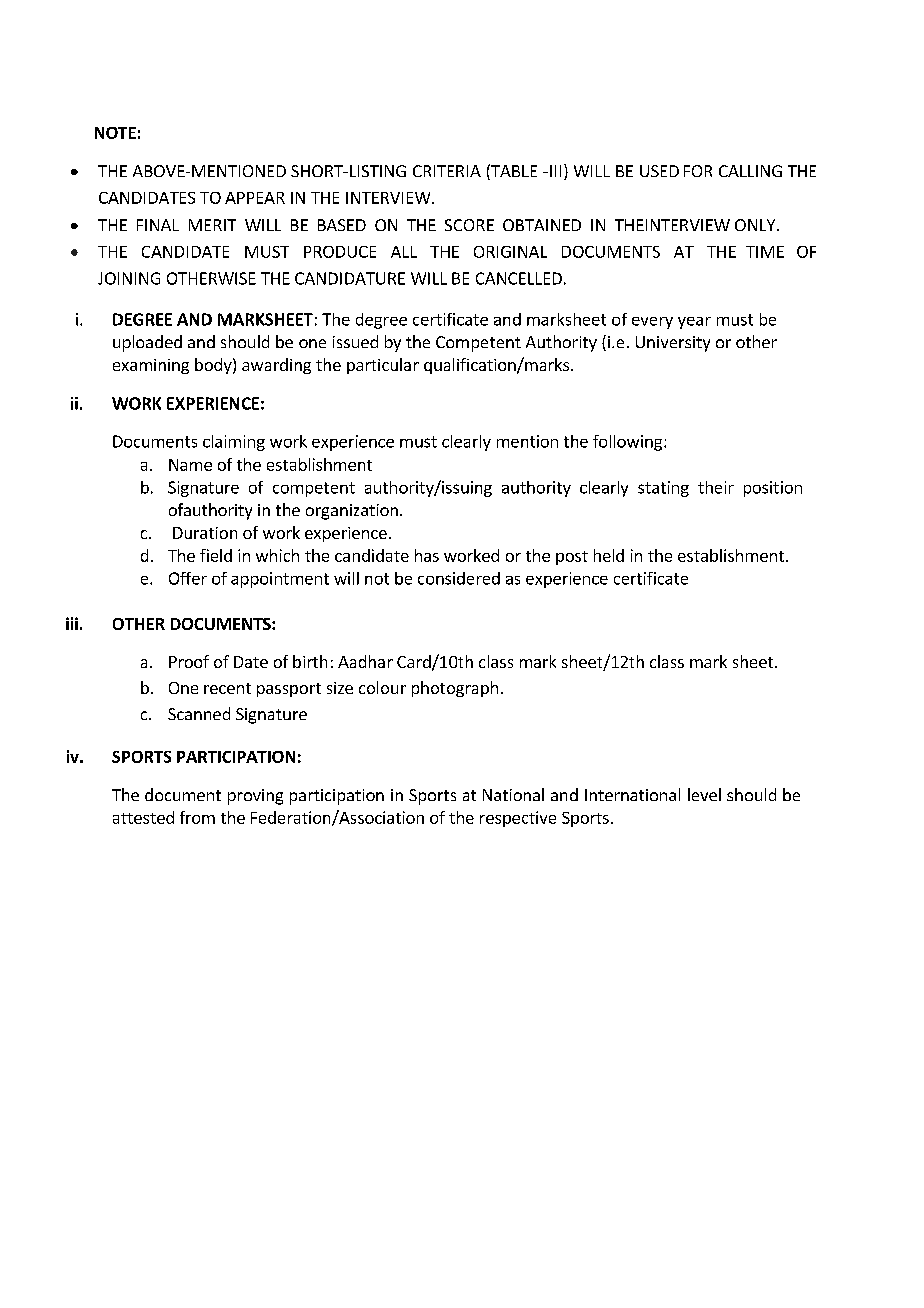  I want to click on CANCELLED, so click(519, 278).
